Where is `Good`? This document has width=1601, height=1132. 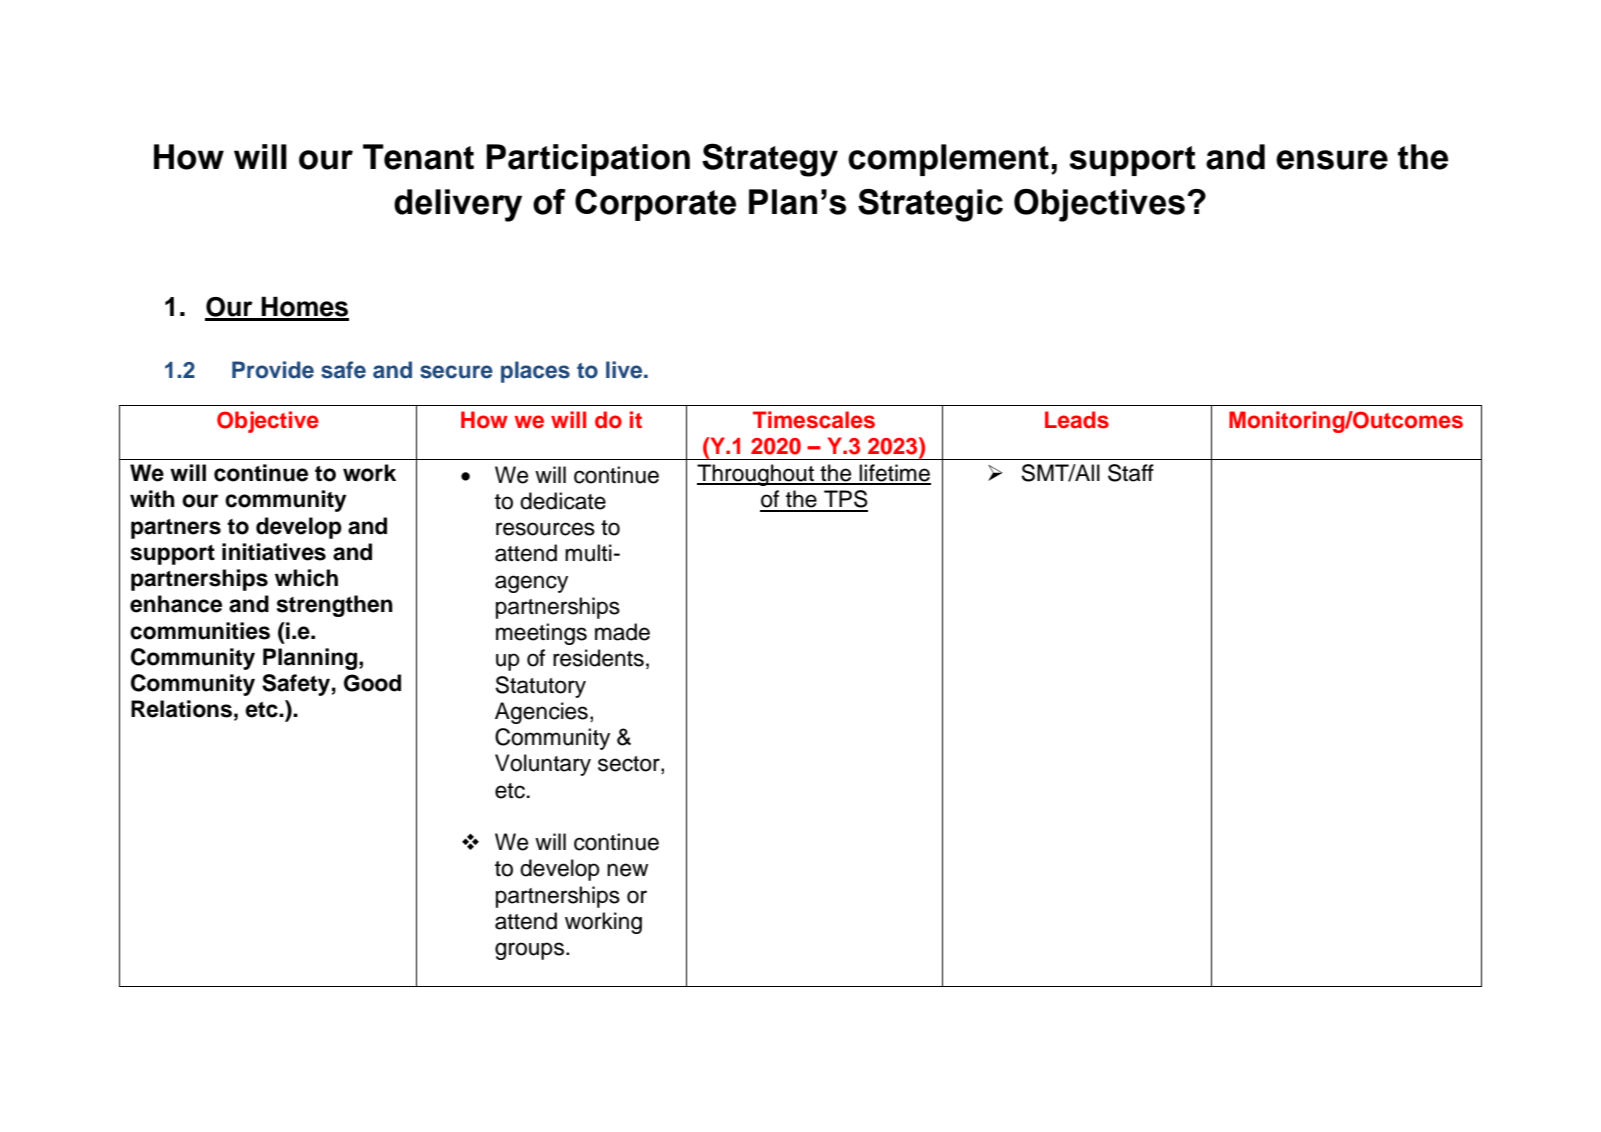
Good is located at coordinates (372, 683).
